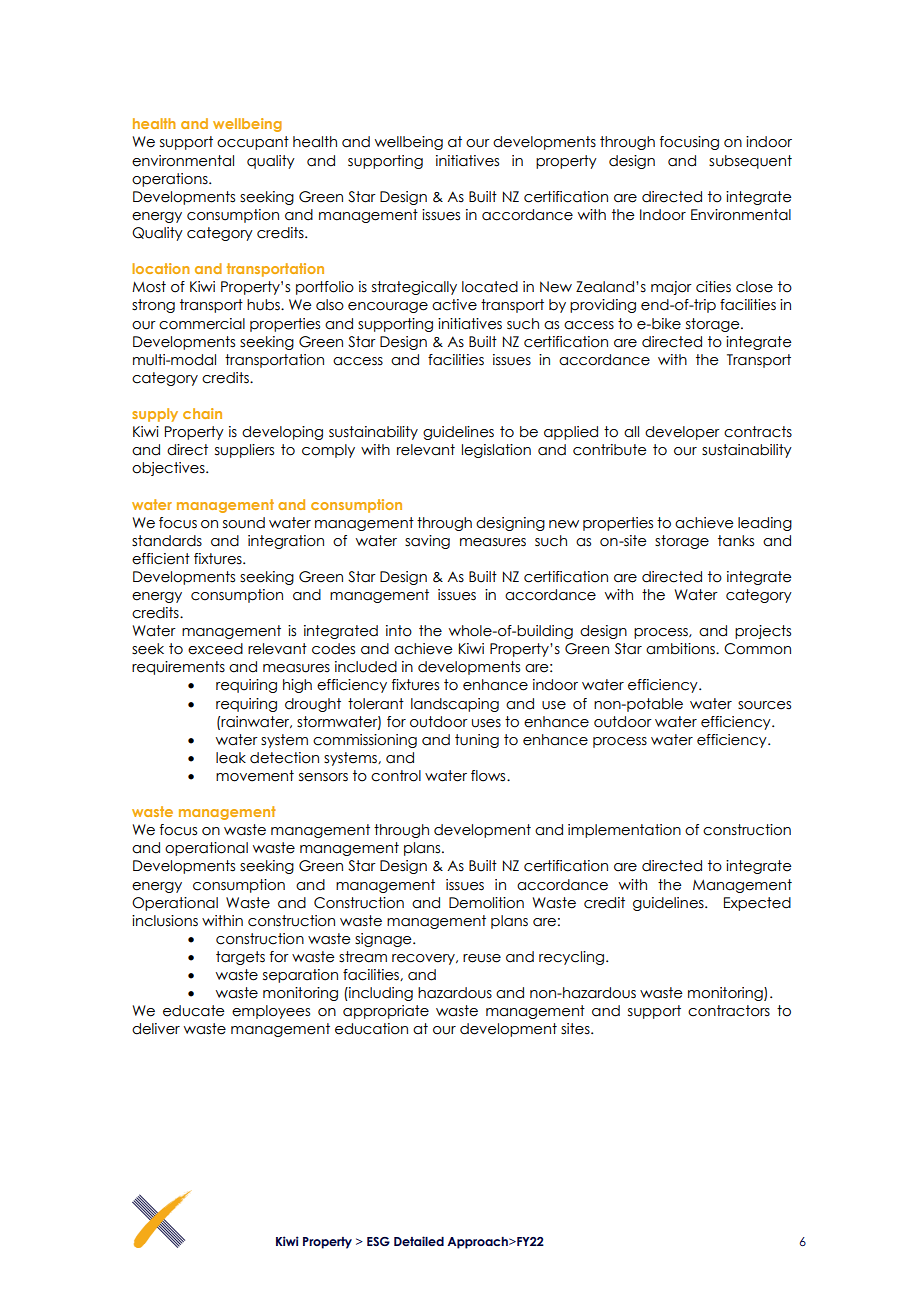  What do you see at coordinates (490, 287) in the screenshot?
I see `located` at bounding box center [490, 287].
